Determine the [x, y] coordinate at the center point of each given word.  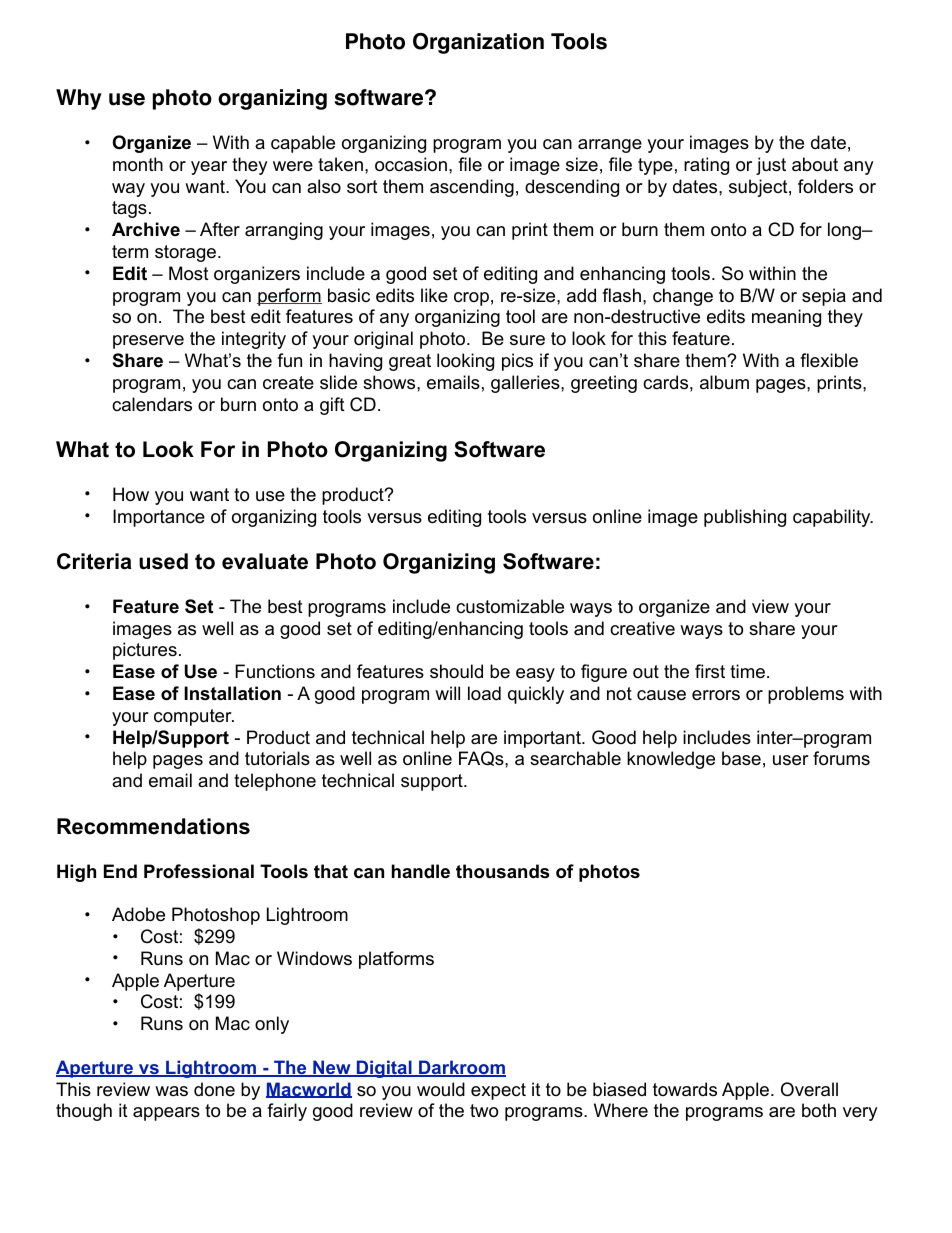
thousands [502, 871]
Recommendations [153, 826]
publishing [745, 518]
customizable [510, 606]
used [163, 561]
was [171, 1091]
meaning [786, 318]
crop [471, 299]
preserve [148, 342]
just [771, 166]
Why [79, 99]
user [791, 760]
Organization [478, 43]
